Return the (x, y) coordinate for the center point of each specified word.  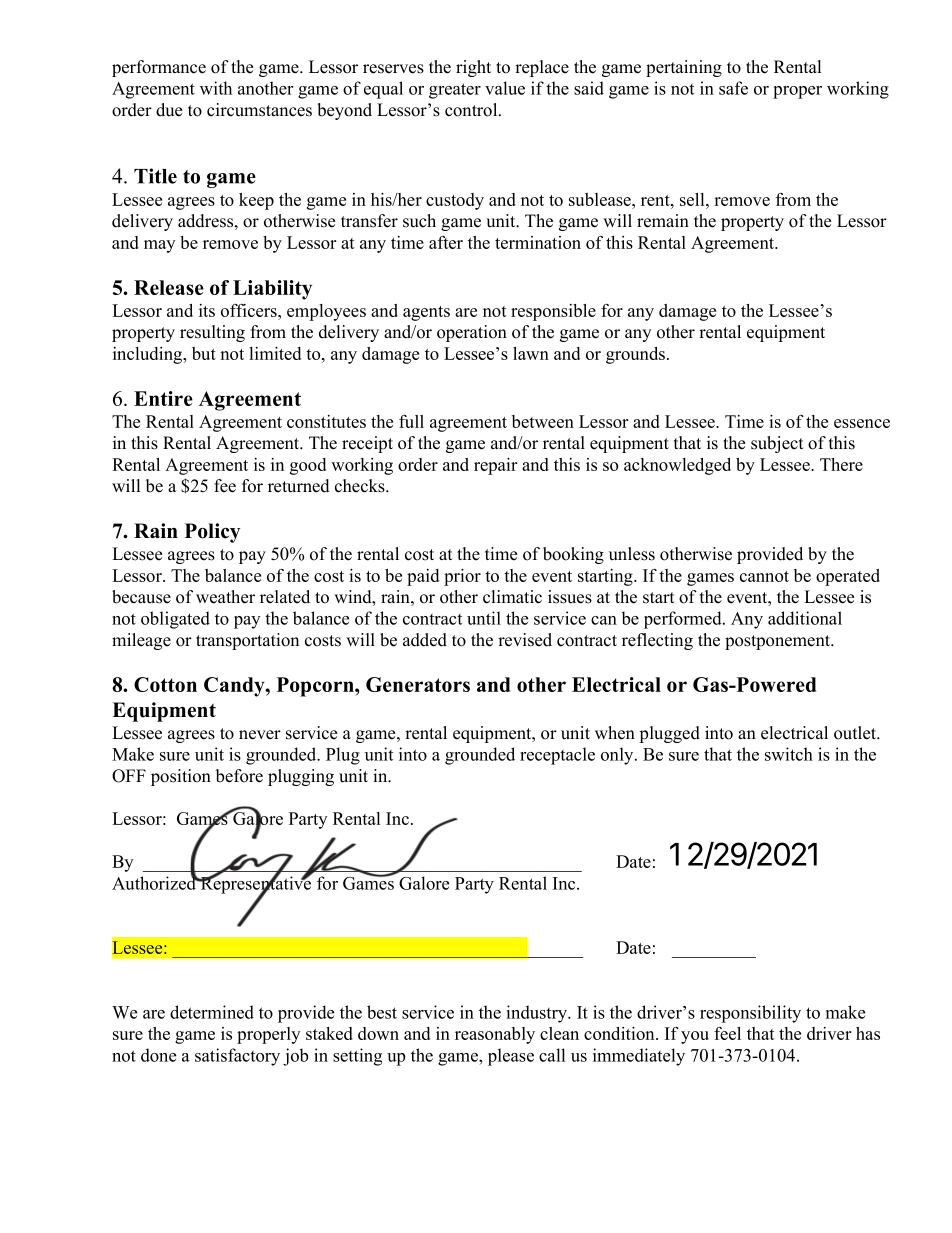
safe (733, 88)
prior (462, 577)
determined (212, 1012)
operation (472, 333)
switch (789, 754)
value (505, 88)
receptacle (557, 756)
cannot (764, 576)
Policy (212, 533)
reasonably (495, 1035)
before (239, 776)
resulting (212, 333)
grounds (635, 355)
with (216, 88)
